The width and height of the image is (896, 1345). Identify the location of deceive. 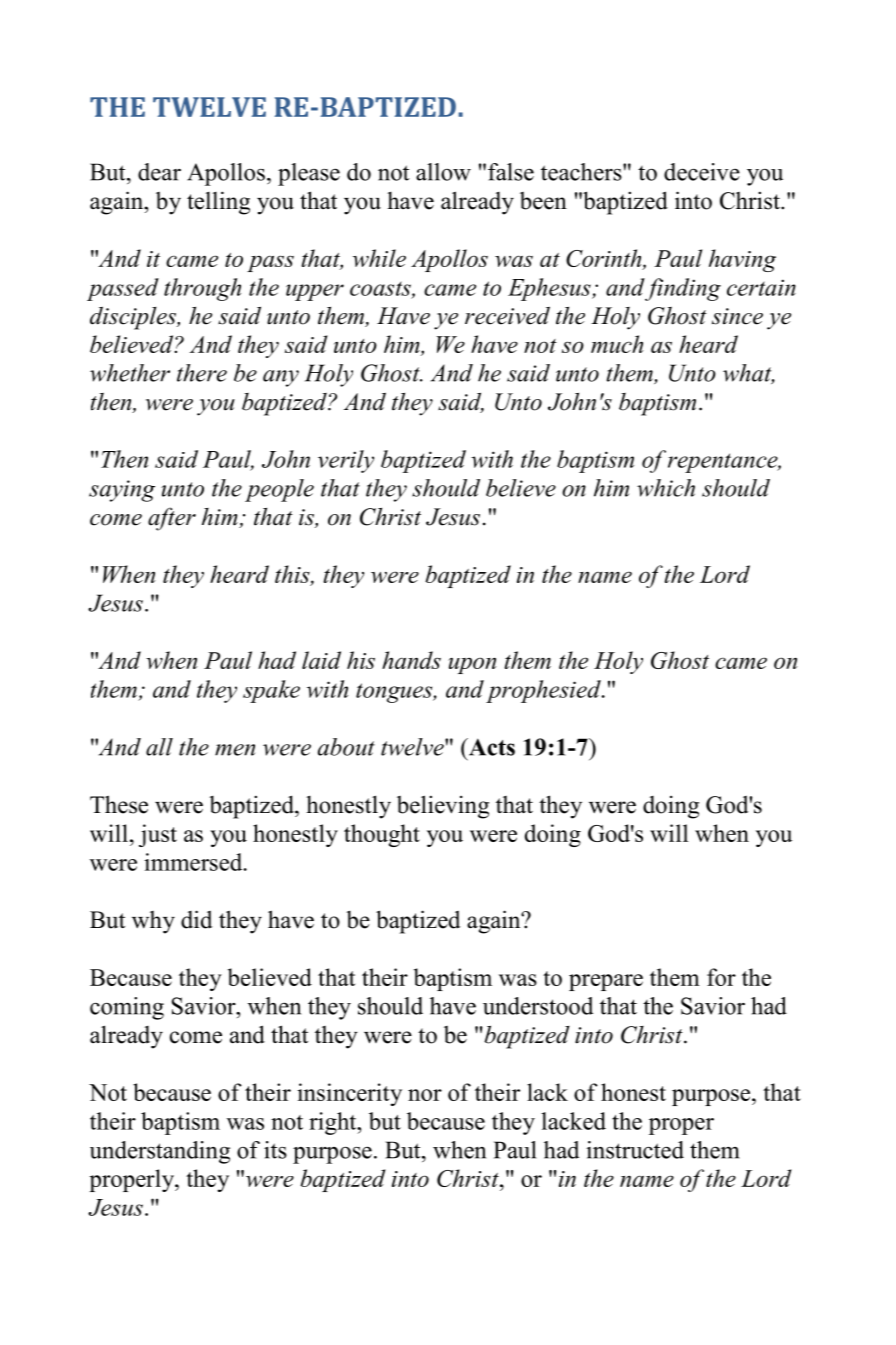
(702, 172).
